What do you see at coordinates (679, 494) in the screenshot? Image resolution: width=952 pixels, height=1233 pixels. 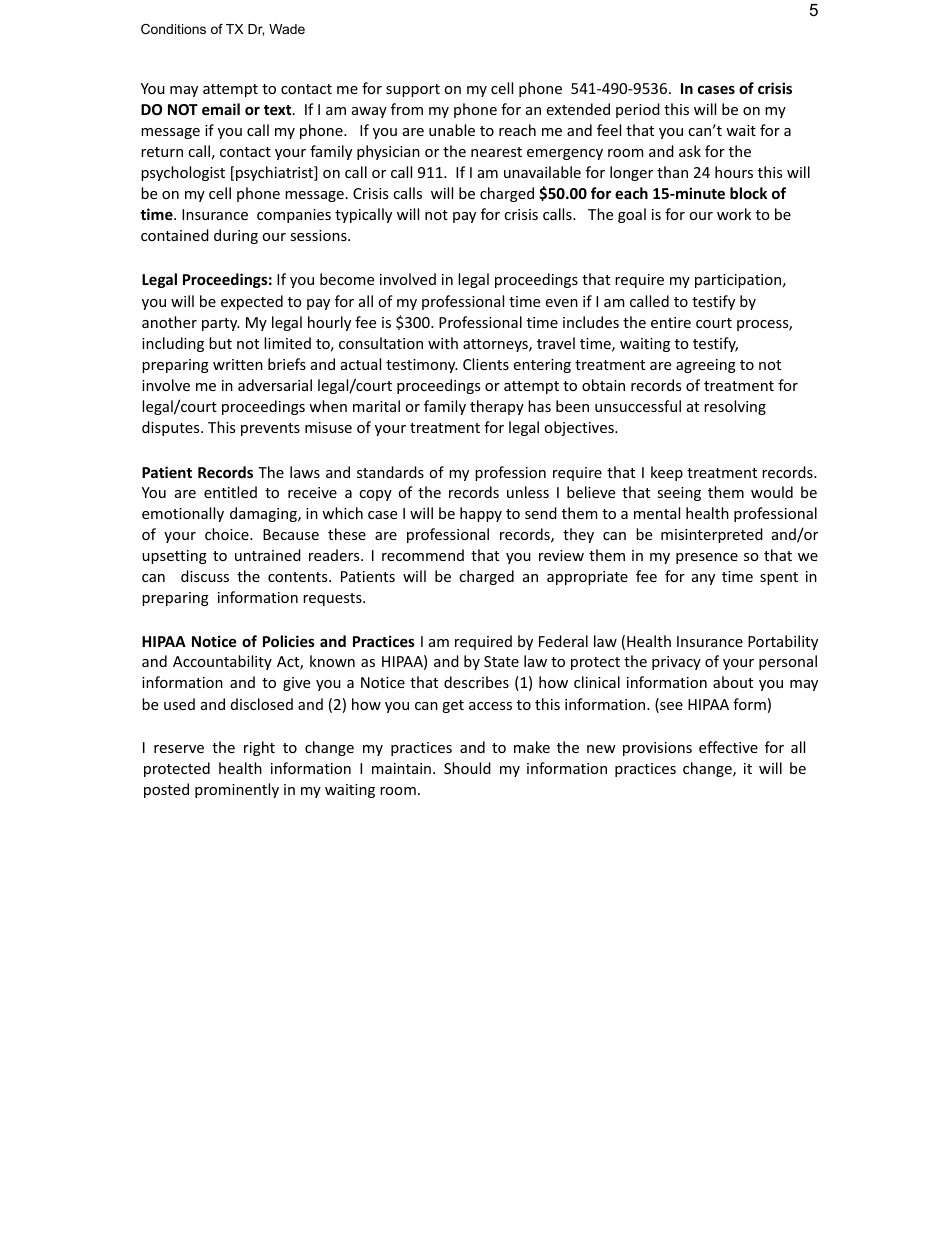 I see `seeing` at bounding box center [679, 494].
